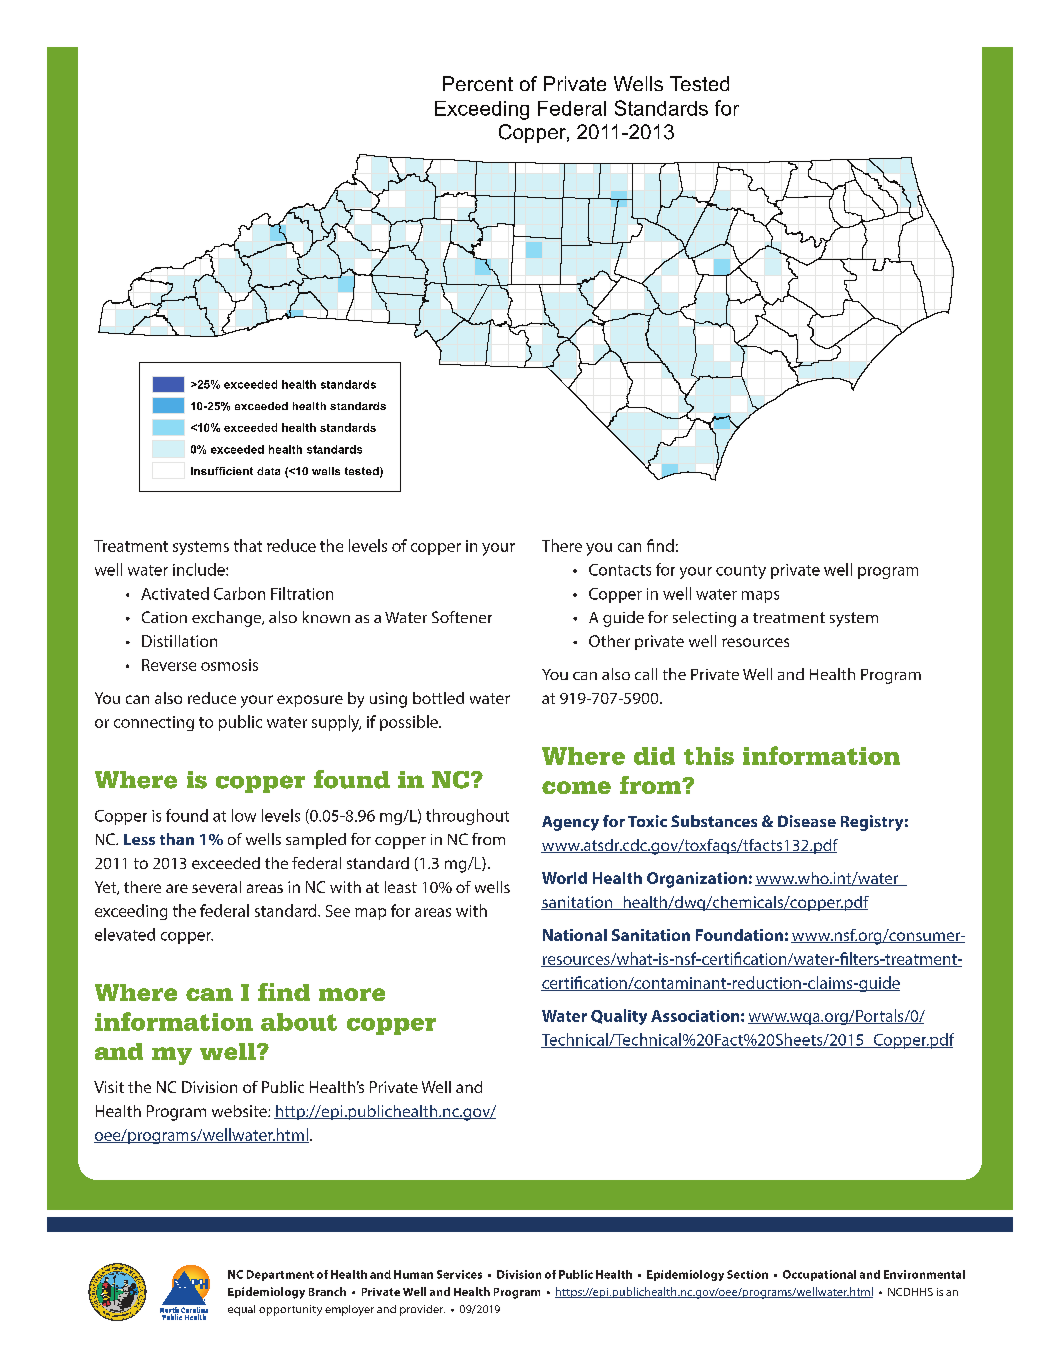  I want to click on several, so click(216, 887).
